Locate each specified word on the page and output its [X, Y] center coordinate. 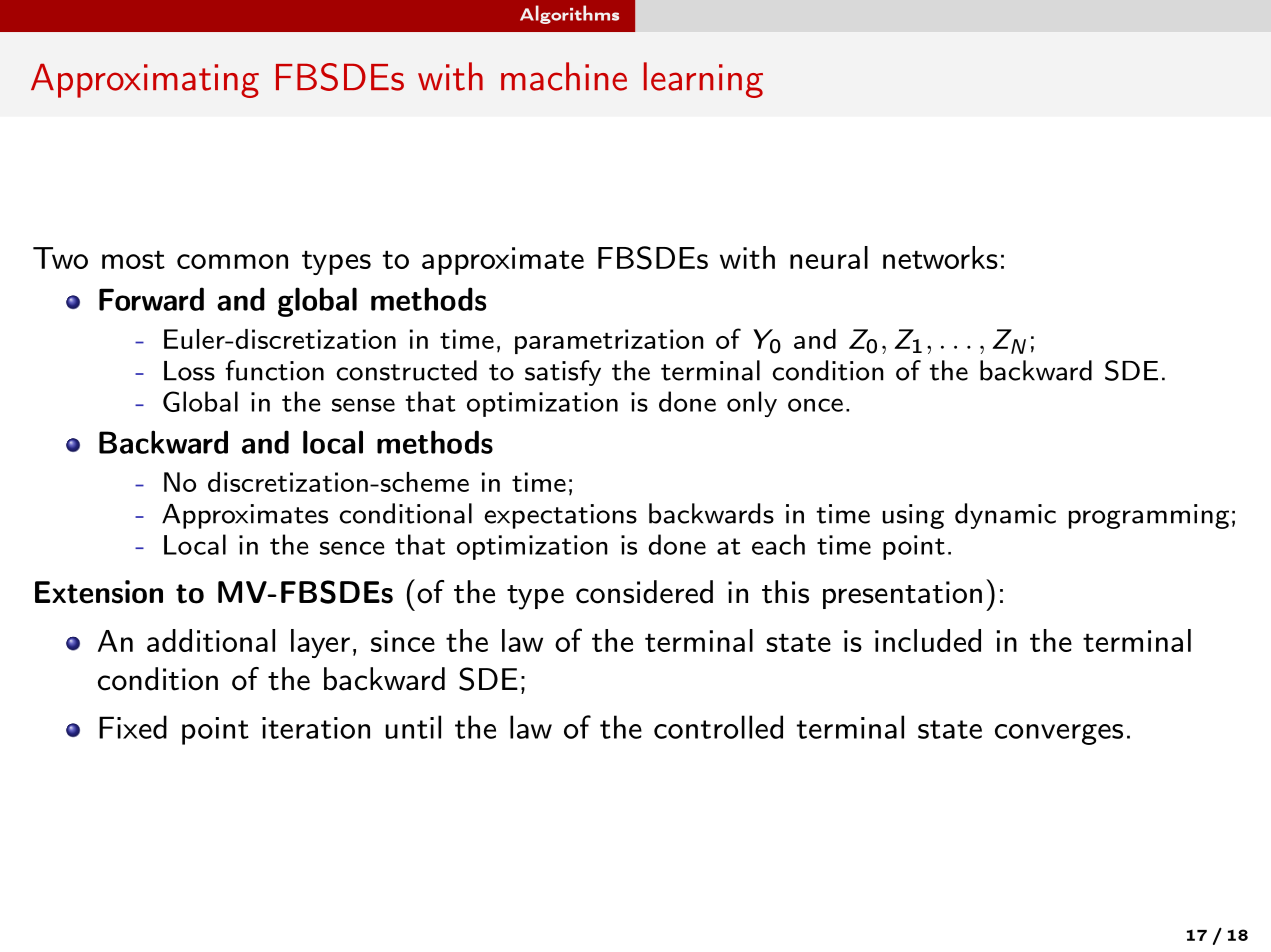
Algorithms [569, 14]
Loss [189, 371]
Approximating [145, 80]
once [815, 405]
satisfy [563, 373]
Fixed [133, 727]
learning [703, 80]
